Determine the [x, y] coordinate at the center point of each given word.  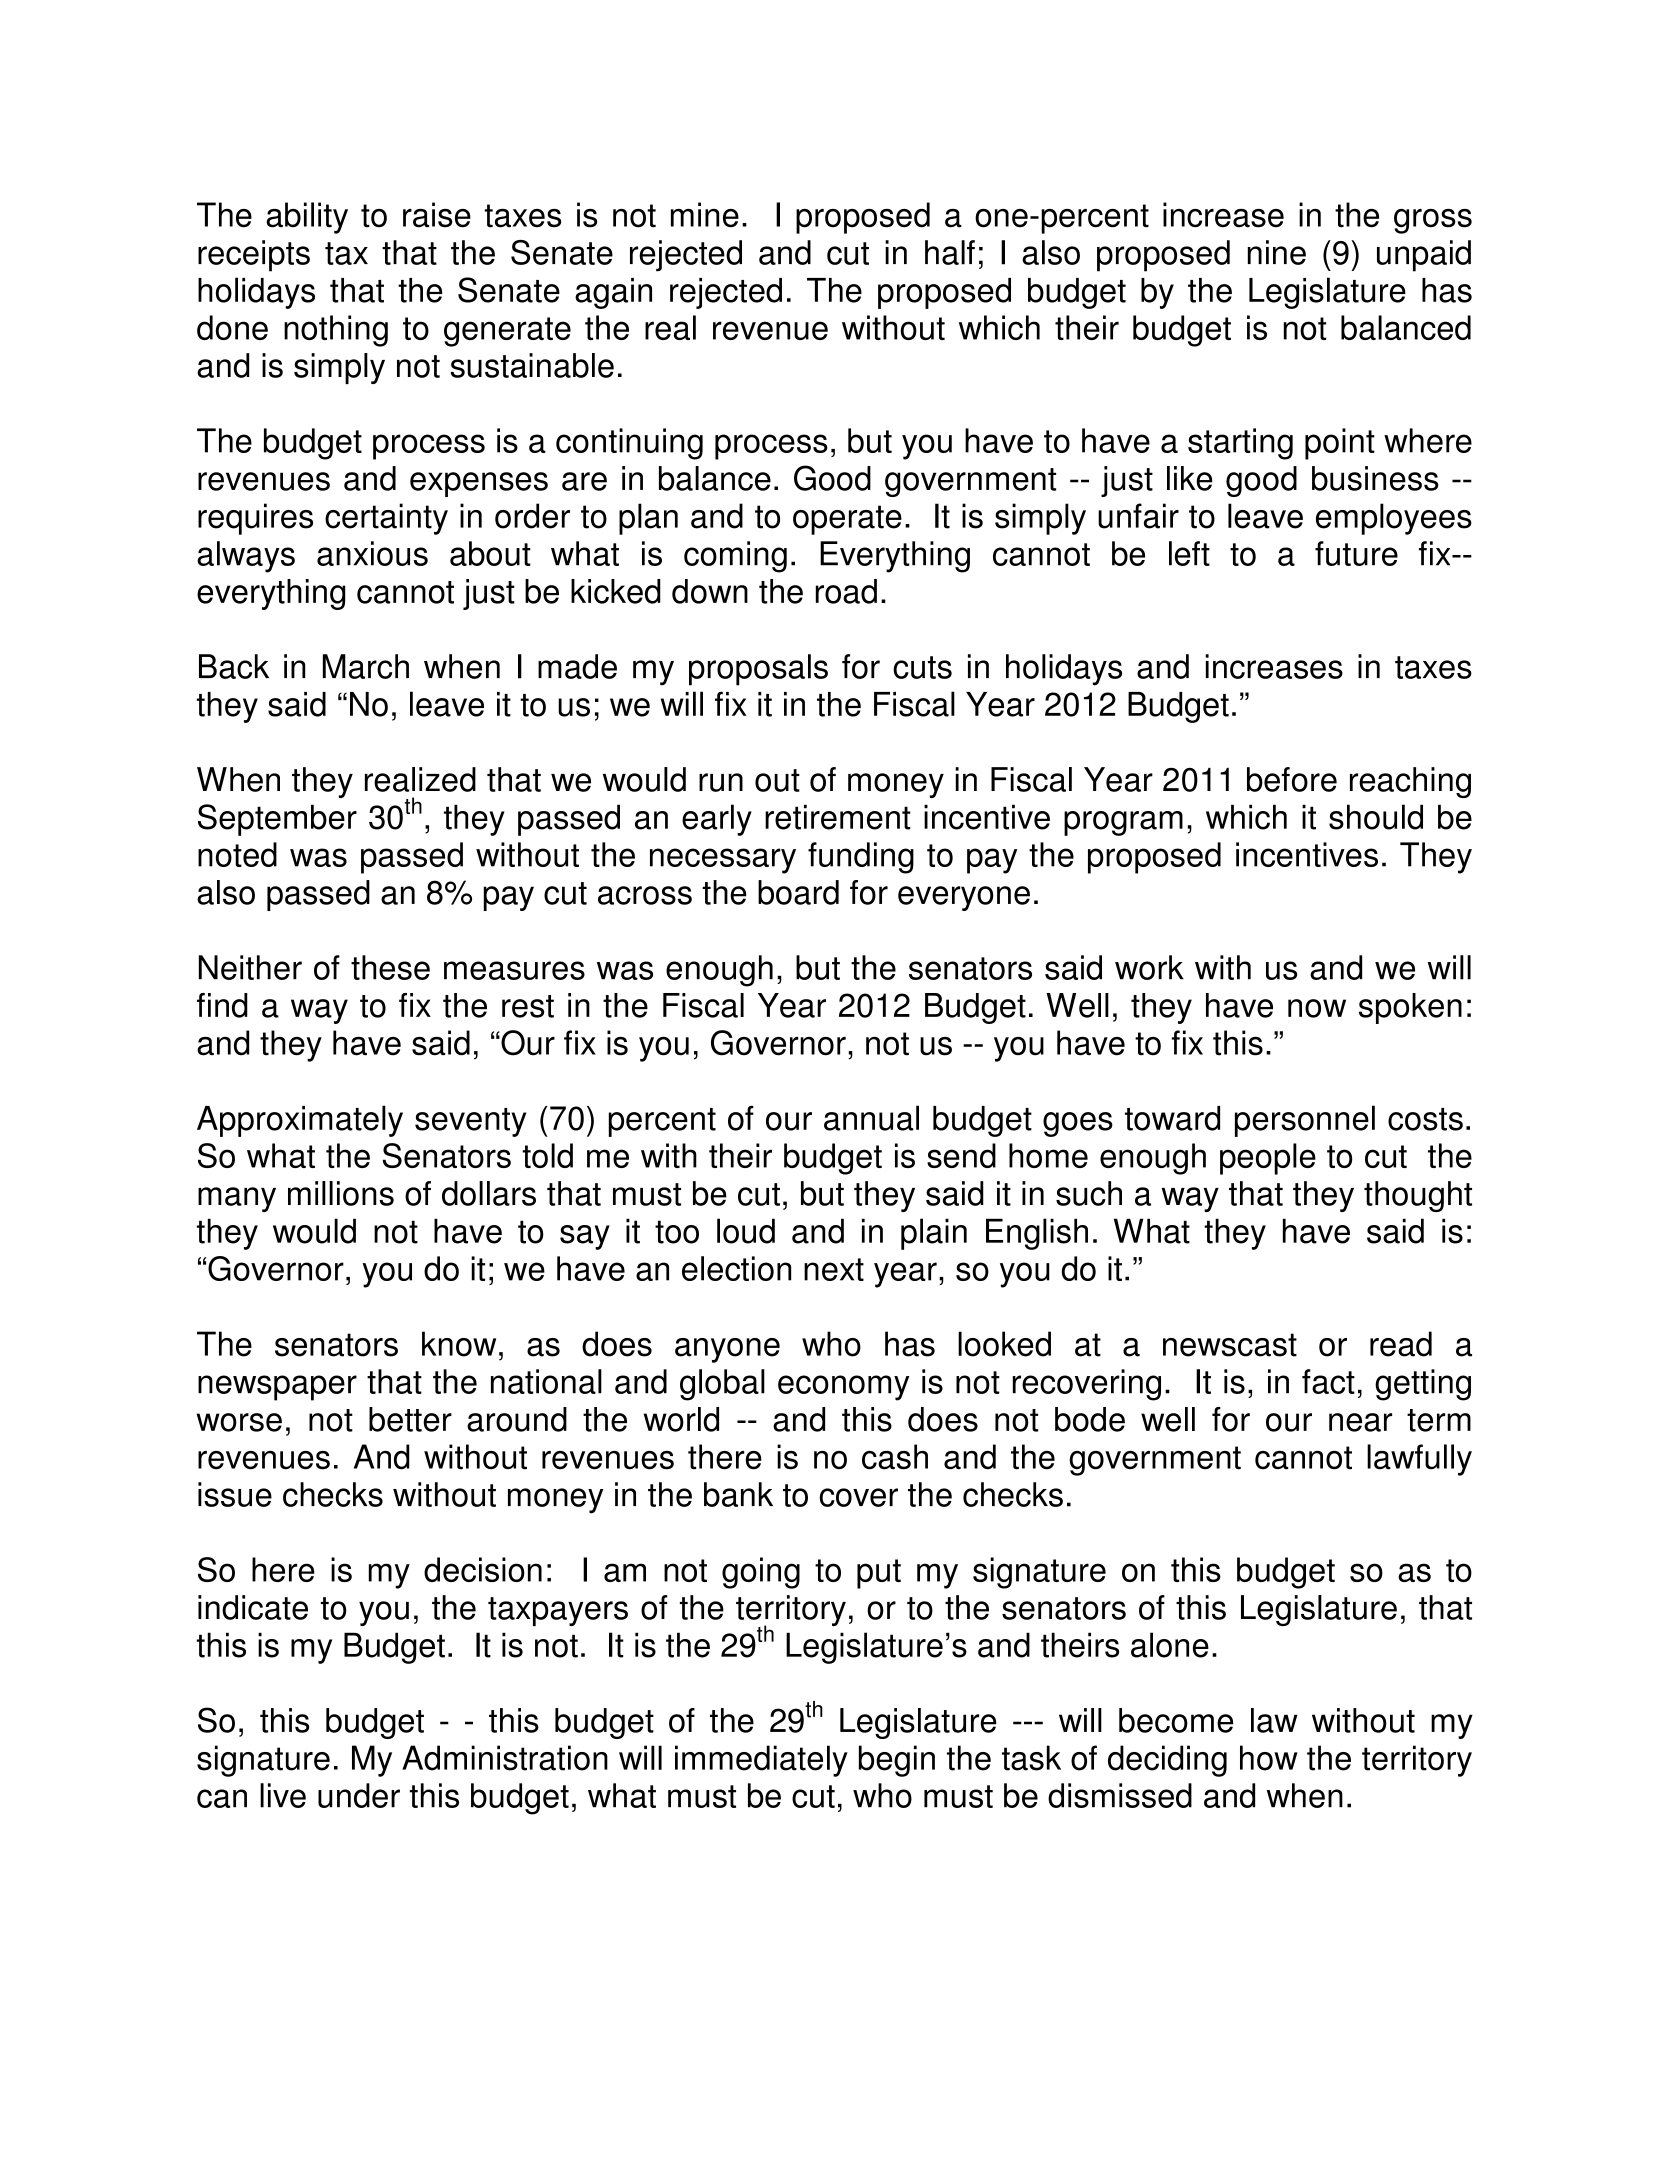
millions [341, 1193]
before [1292, 779]
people [1268, 1159]
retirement [838, 817]
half [950, 252]
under [359, 1795]
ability [307, 218]
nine [1277, 252]
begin [897, 1761]
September [277, 820]
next [834, 1269]
